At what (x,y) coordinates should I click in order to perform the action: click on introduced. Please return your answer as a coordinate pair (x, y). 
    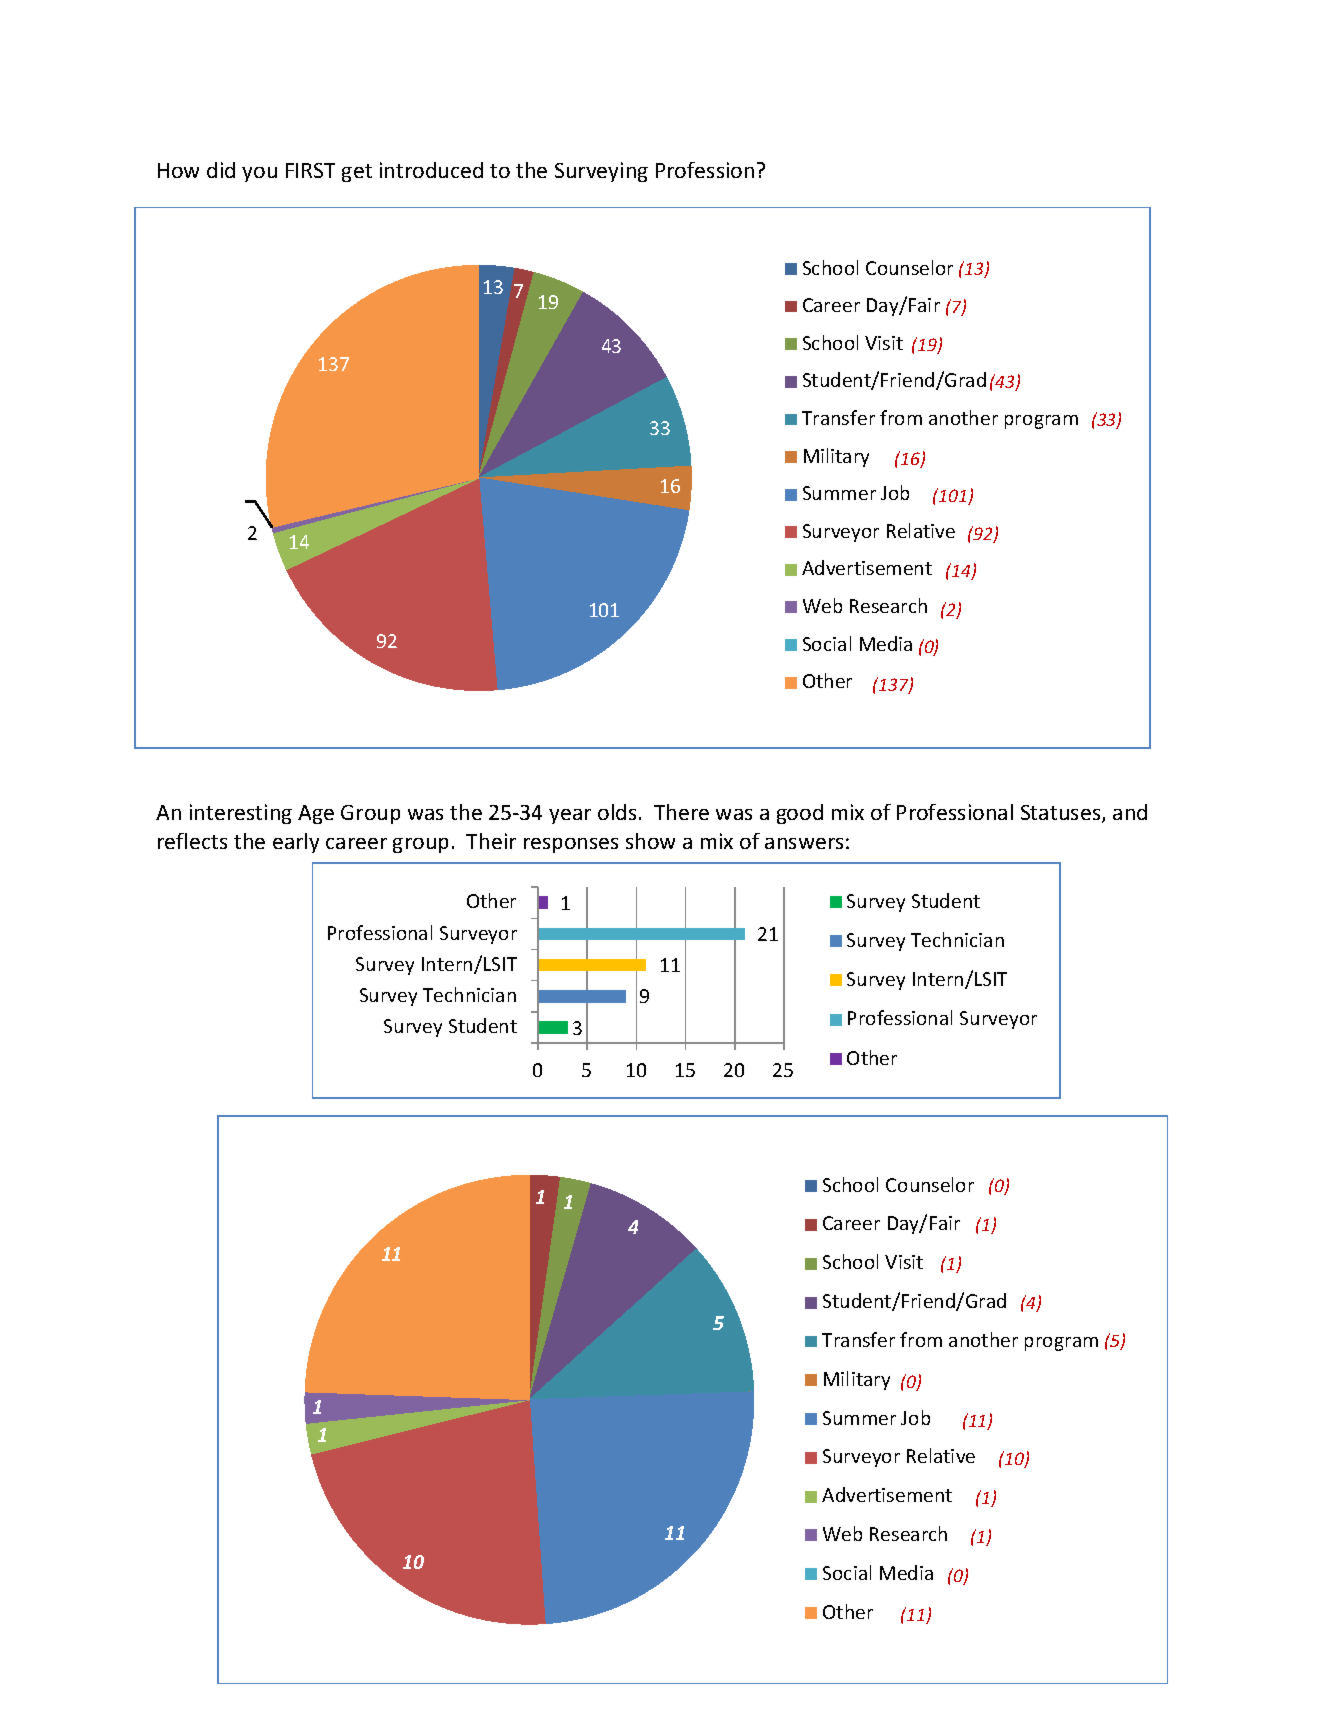
    Looking at the image, I should click on (431, 170).
